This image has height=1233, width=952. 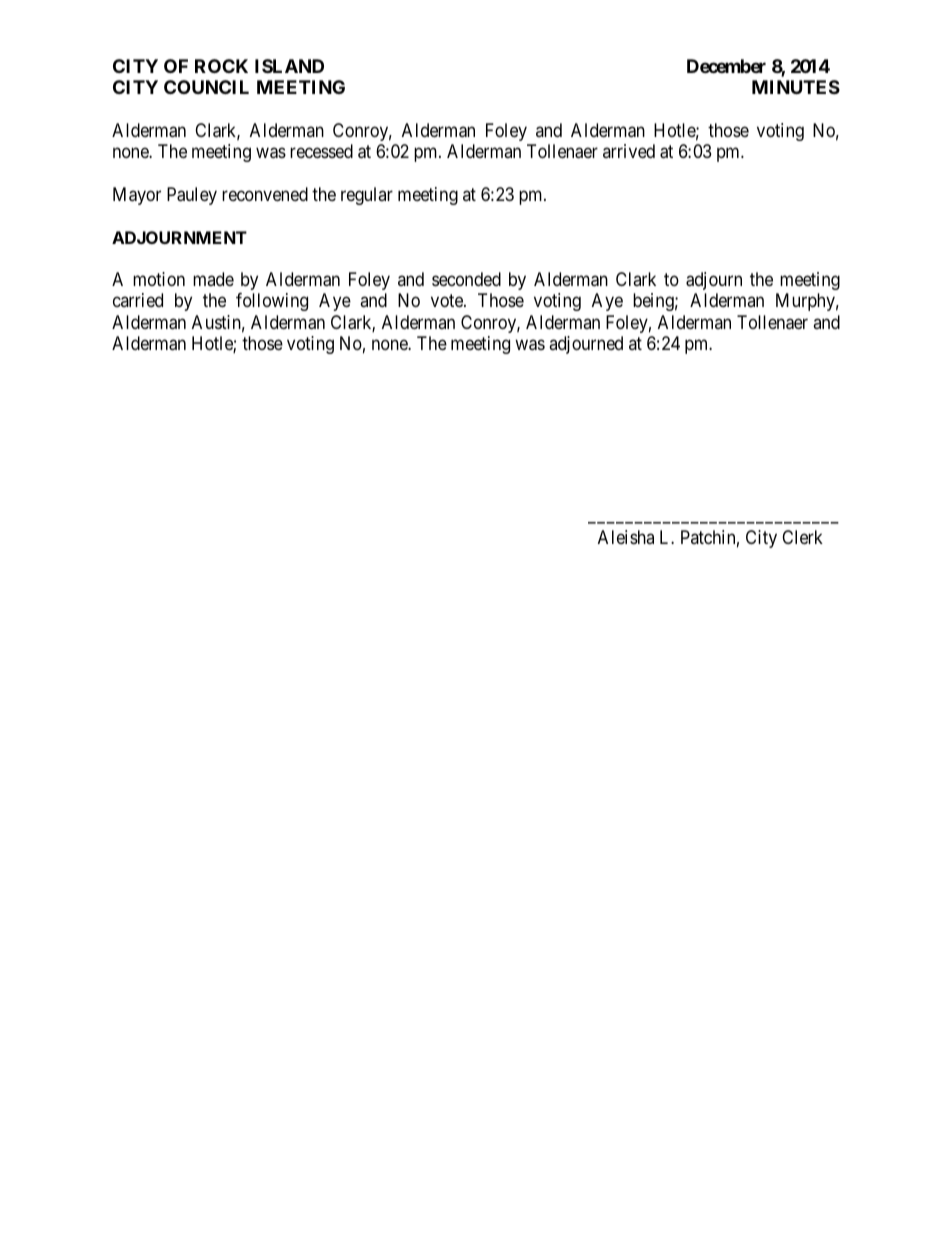 What do you see at coordinates (138, 300) in the image?
I see `carried` at bounding box center [138, 300].
